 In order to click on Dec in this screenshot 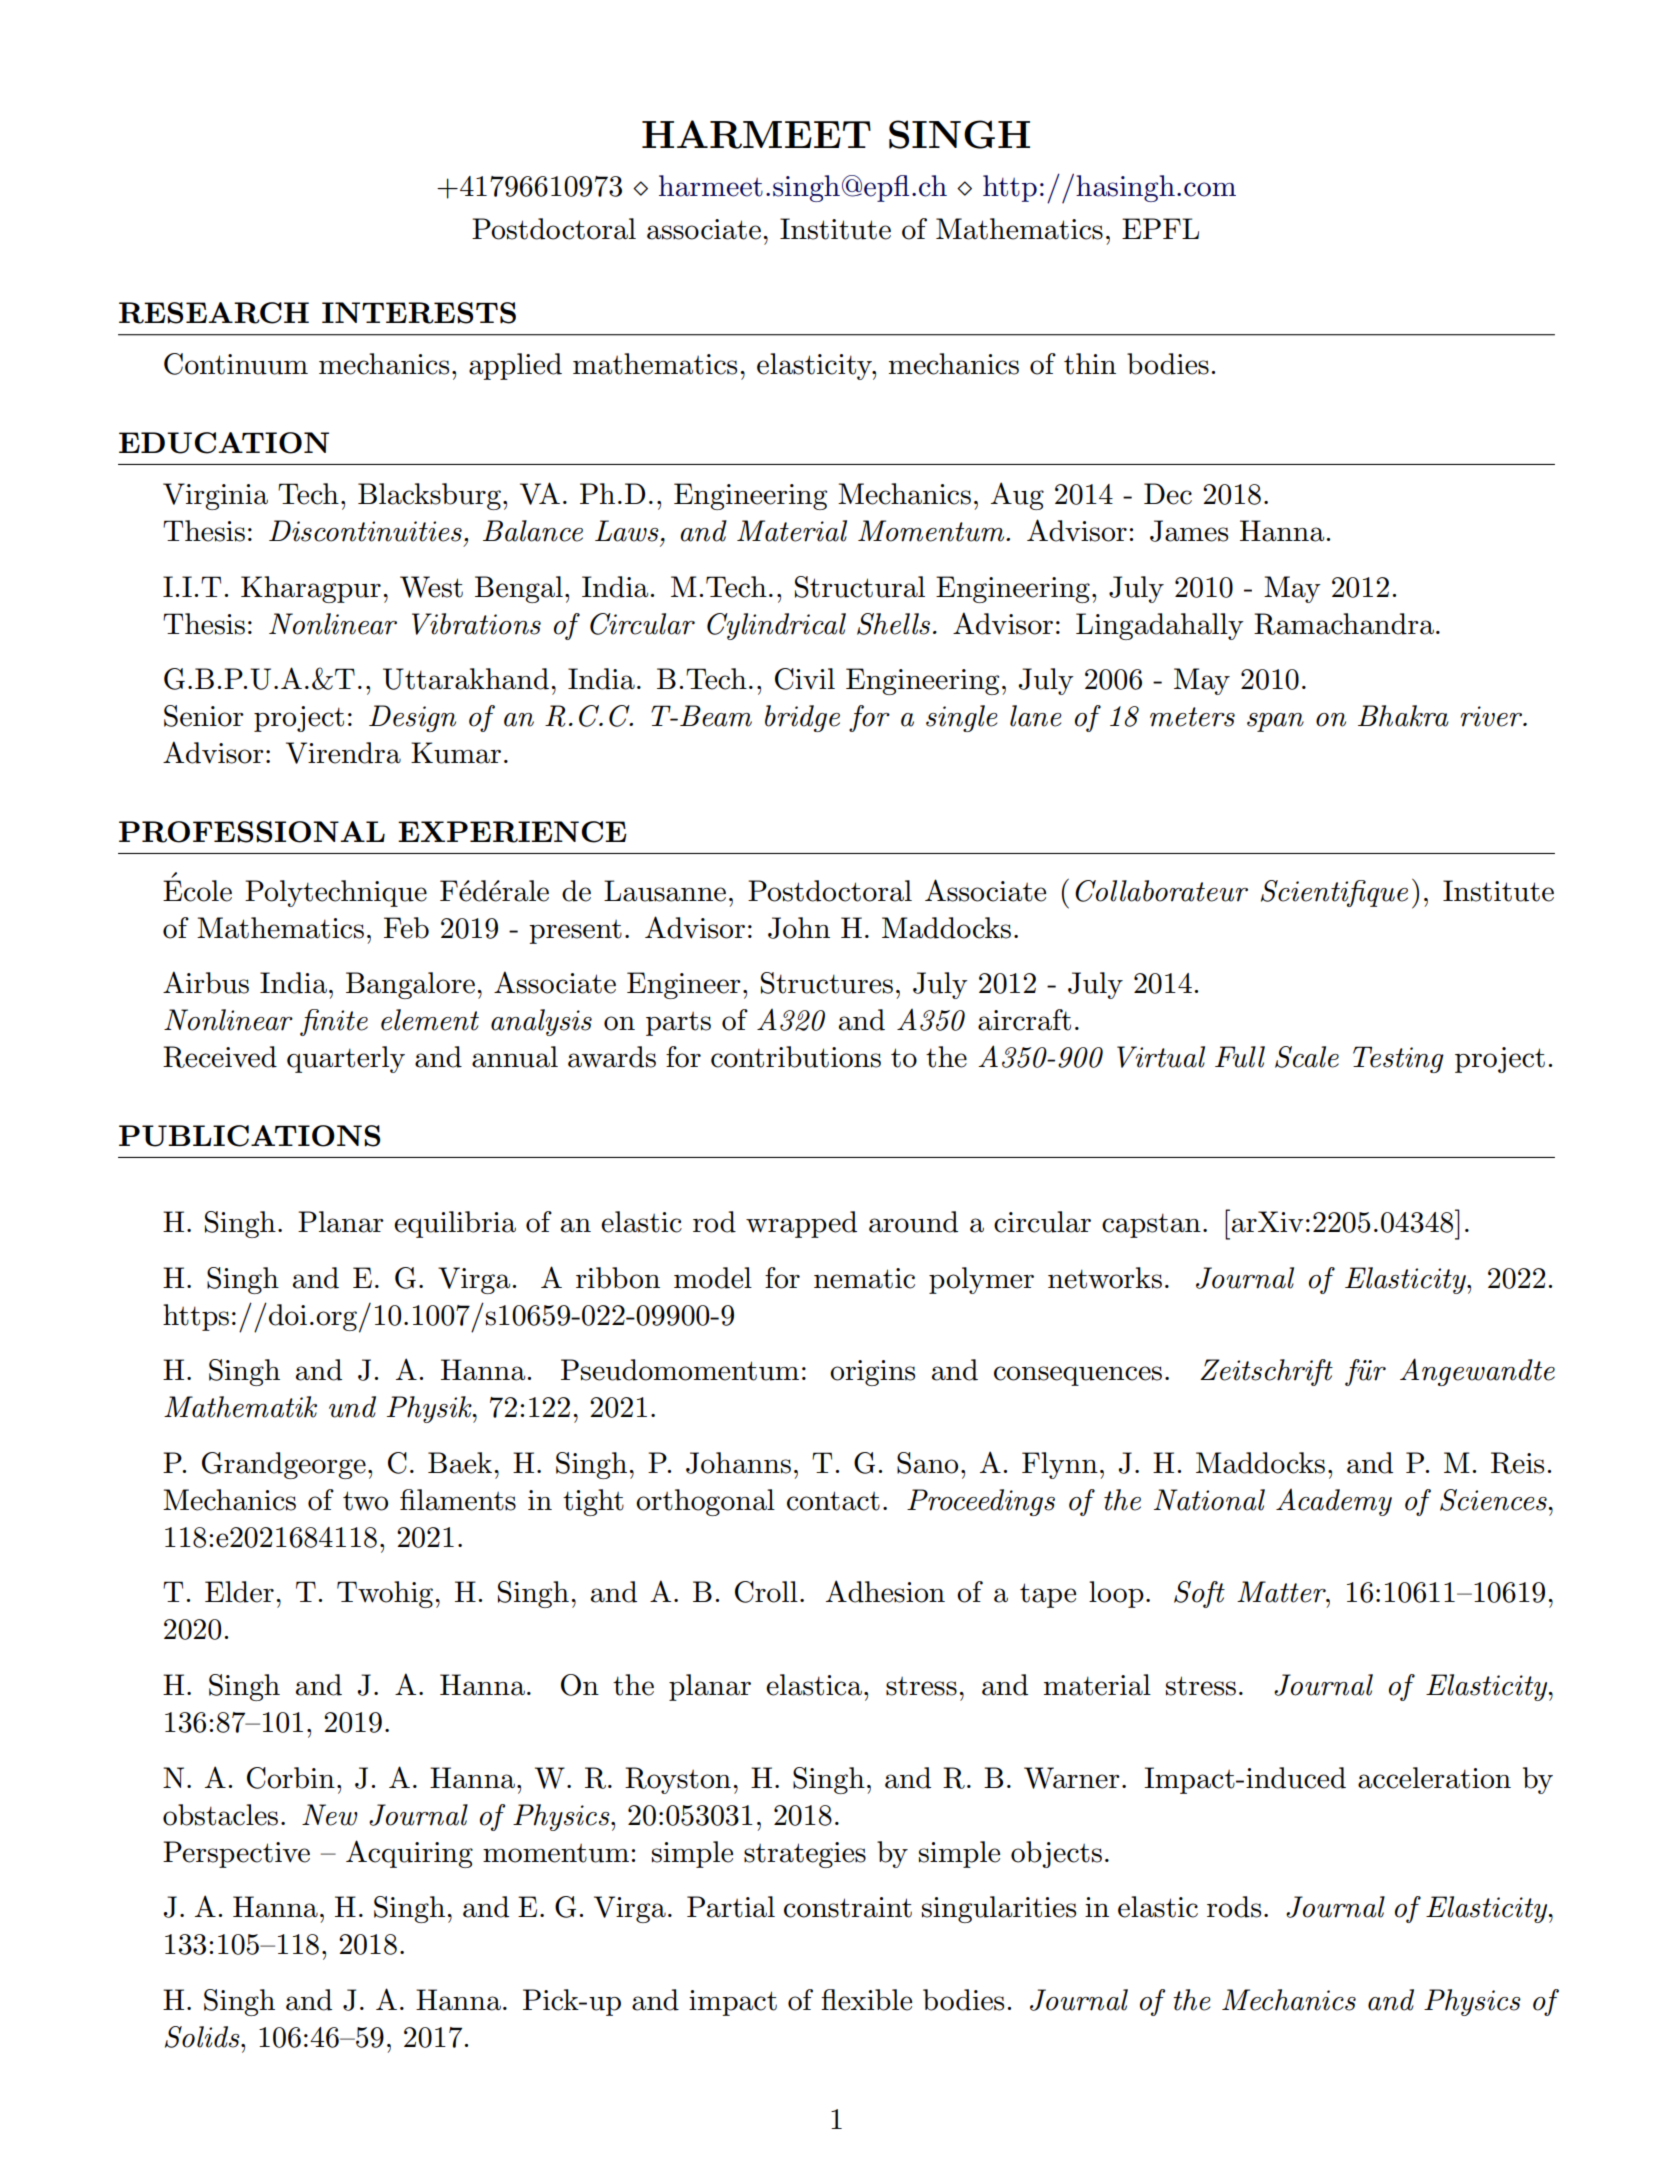, I will do `click(1168, 494)`.
